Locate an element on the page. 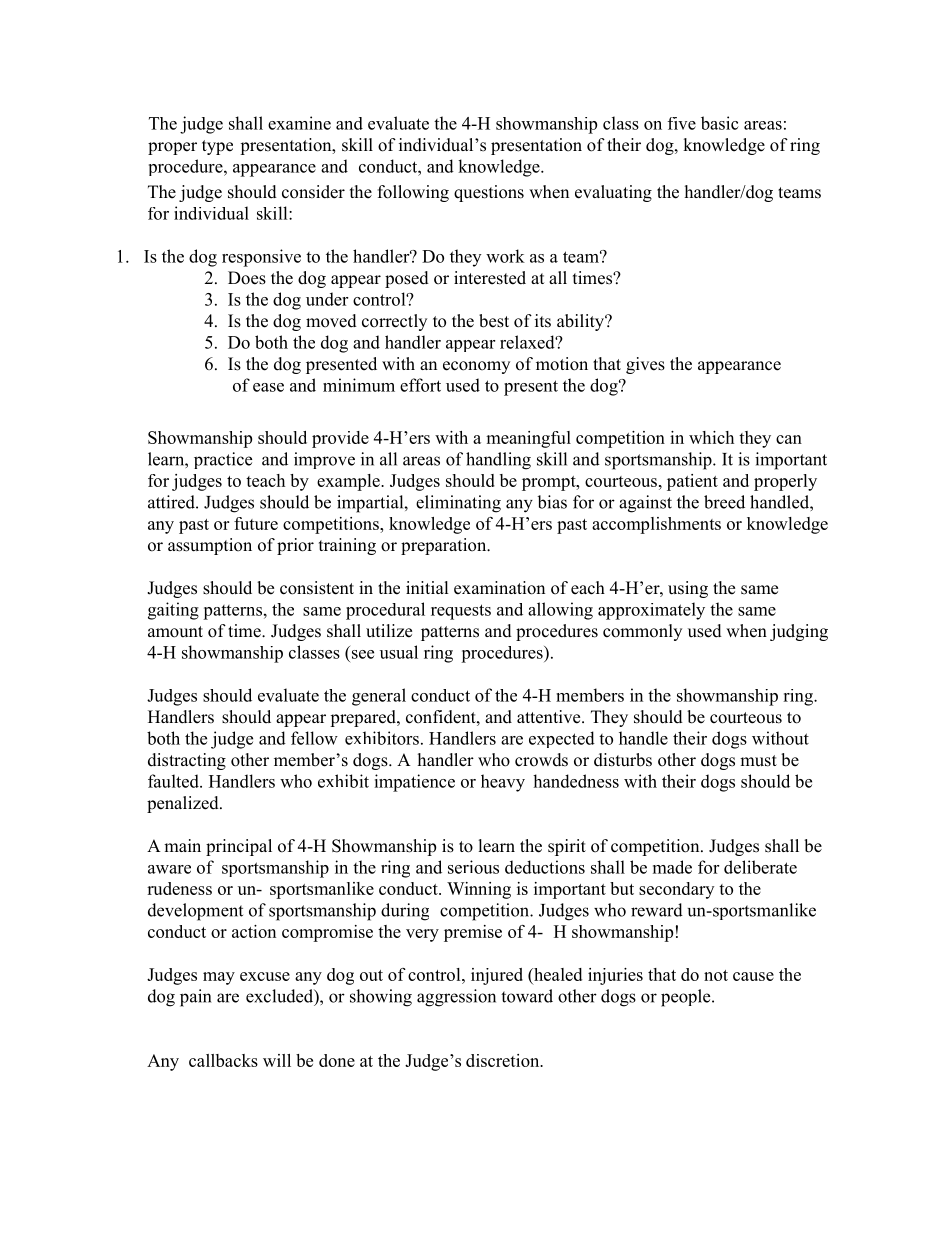 This document has width=952, height=1233. basic is located at coordinates (720, 123).
